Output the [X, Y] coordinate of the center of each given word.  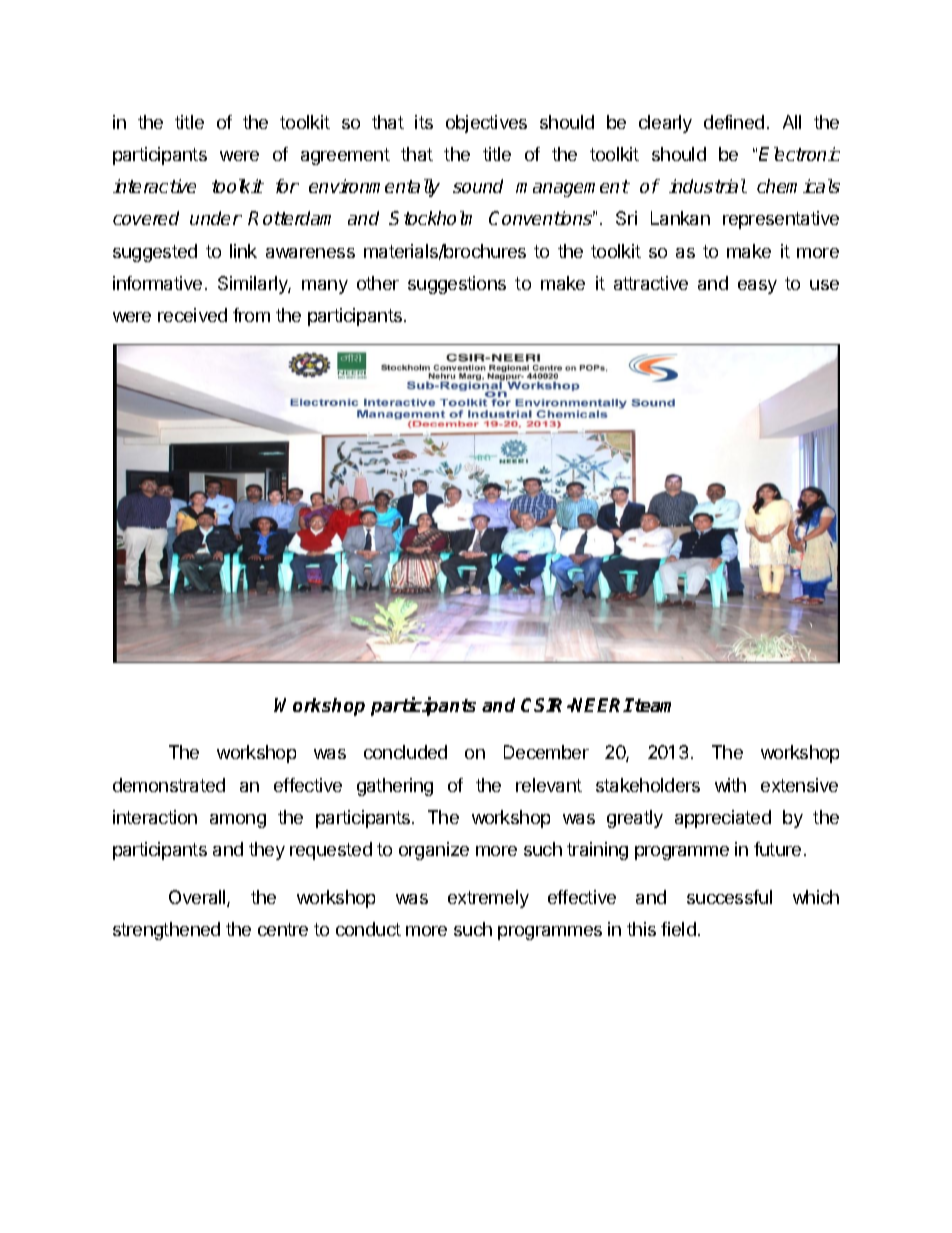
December [546, 752]
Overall [198, 898]
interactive [154, 186]
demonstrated [169, 785]
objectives [486, 124]
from [251, 315]
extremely [488, 899]
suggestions [457, 285]
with [730, 785]
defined [734, 122]
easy [757, 287]
